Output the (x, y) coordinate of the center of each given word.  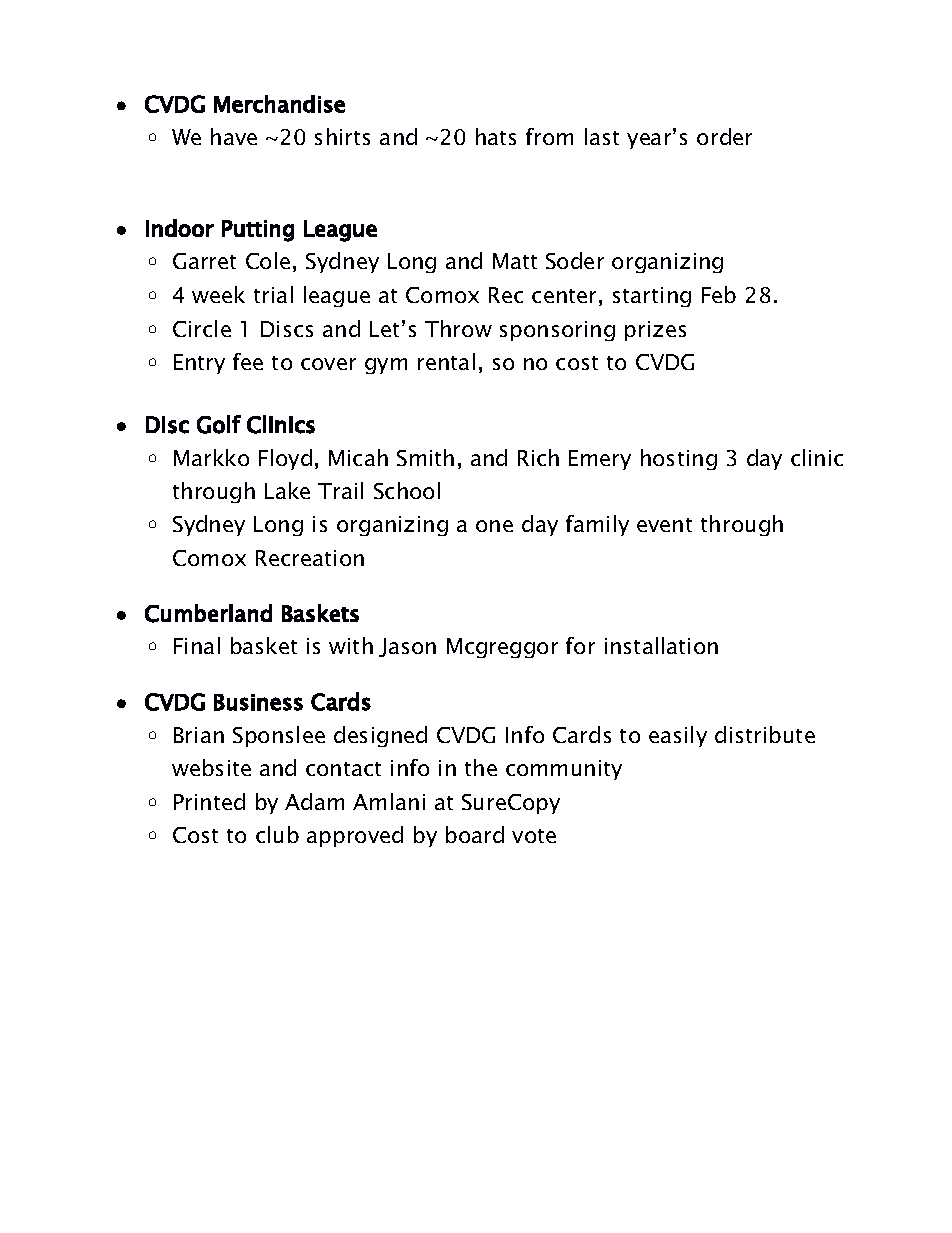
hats (496, 136)
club (277, 834)
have (234, 136)
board (475, 834)
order (724, 136)
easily (678, 736)
